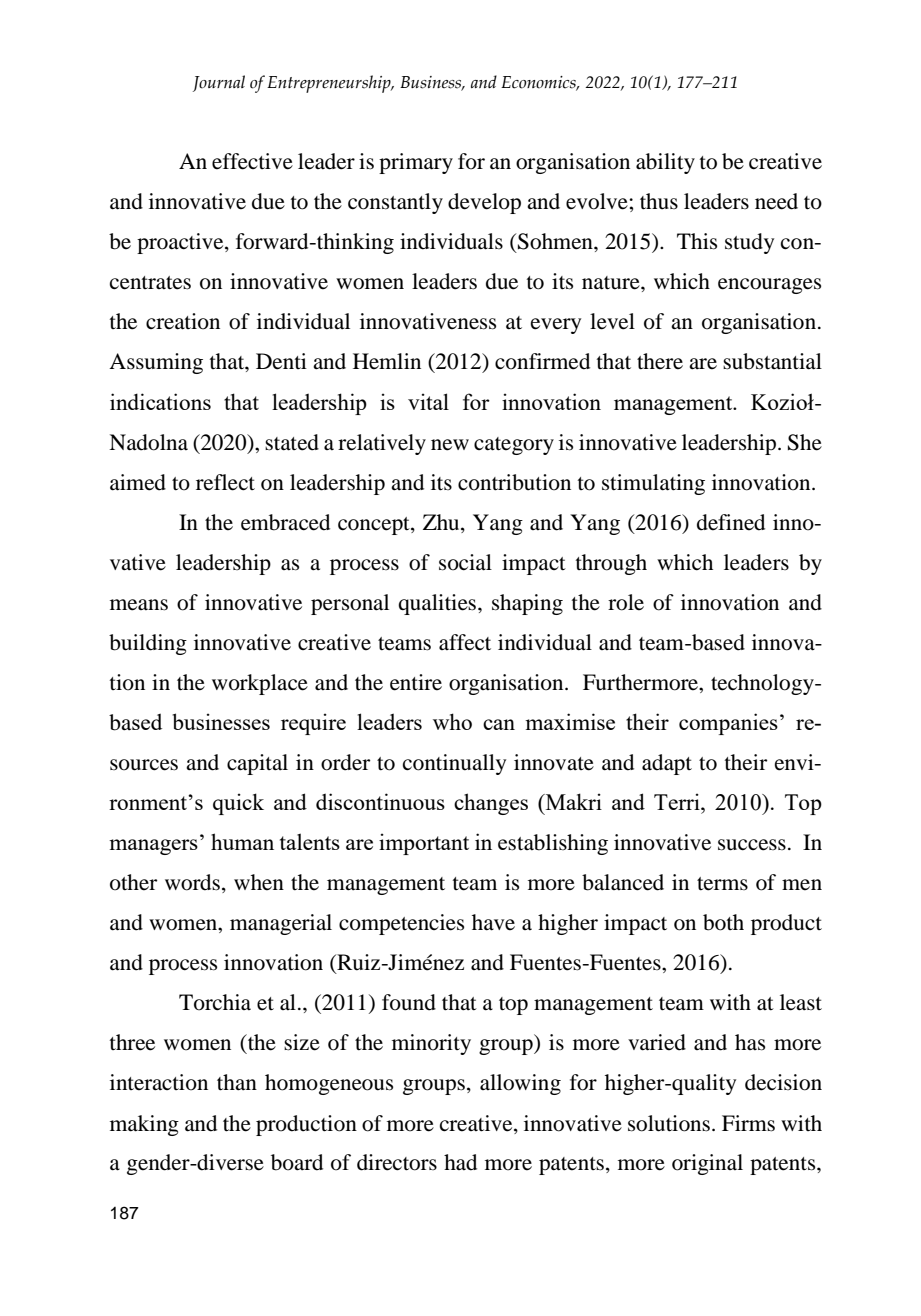 The width and height of the document is (921, 1316). What do you see at coordinates (665, 163) in the document?
I see `ability` at bounding box center [665, 163].
